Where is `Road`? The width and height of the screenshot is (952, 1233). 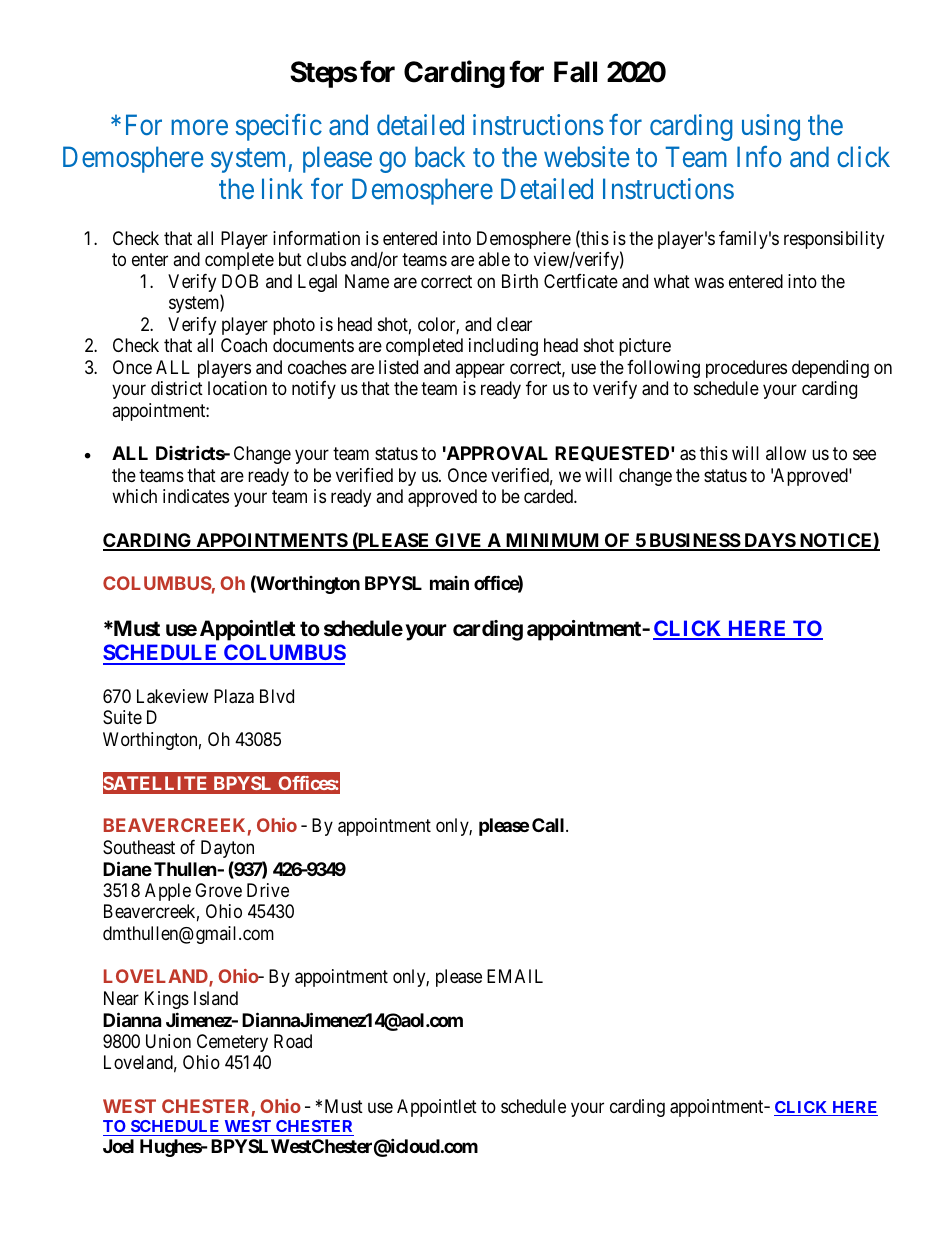
Road is located at coordinates (293, 1041).
